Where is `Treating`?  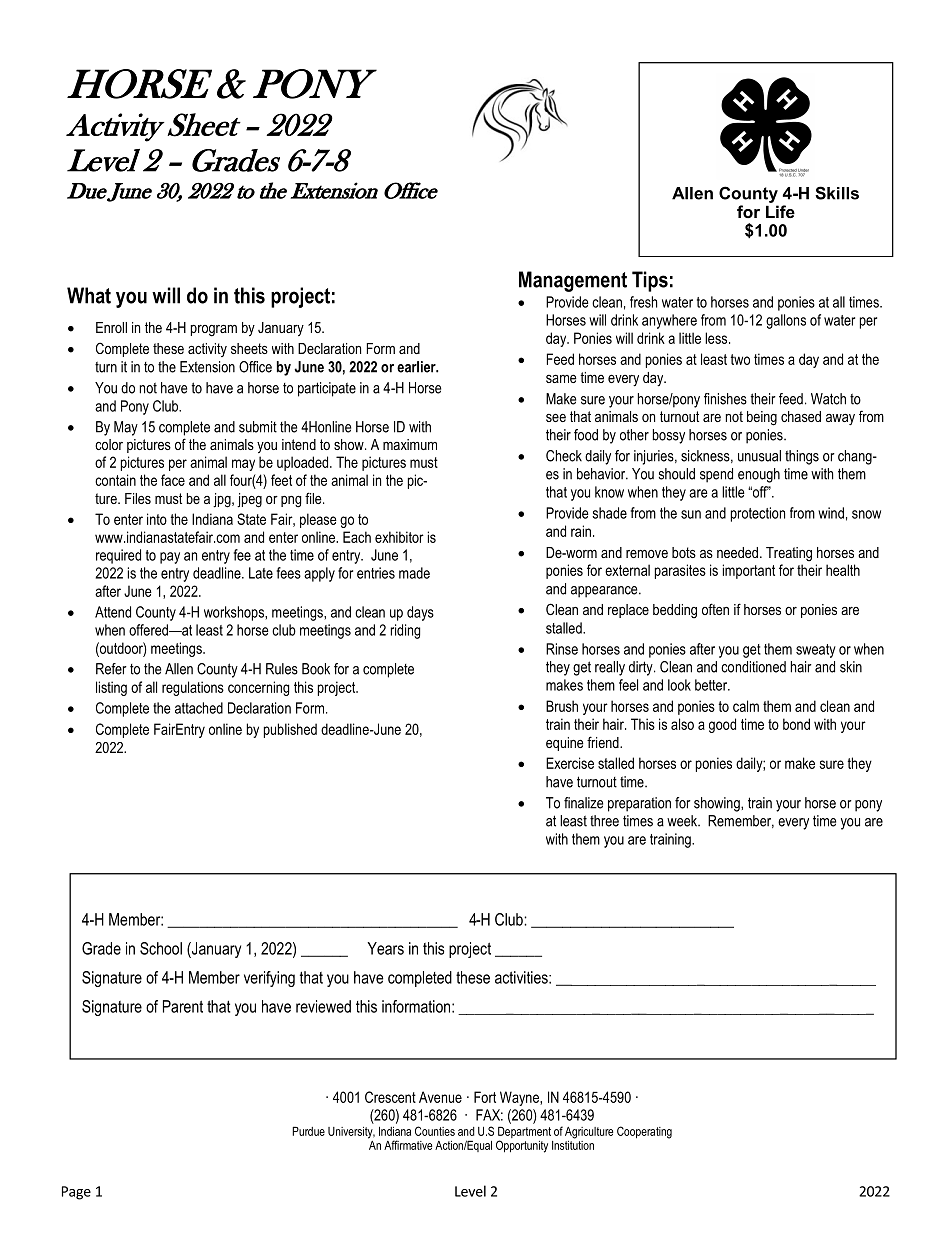 Treating is located at coordinates (789, 554).
